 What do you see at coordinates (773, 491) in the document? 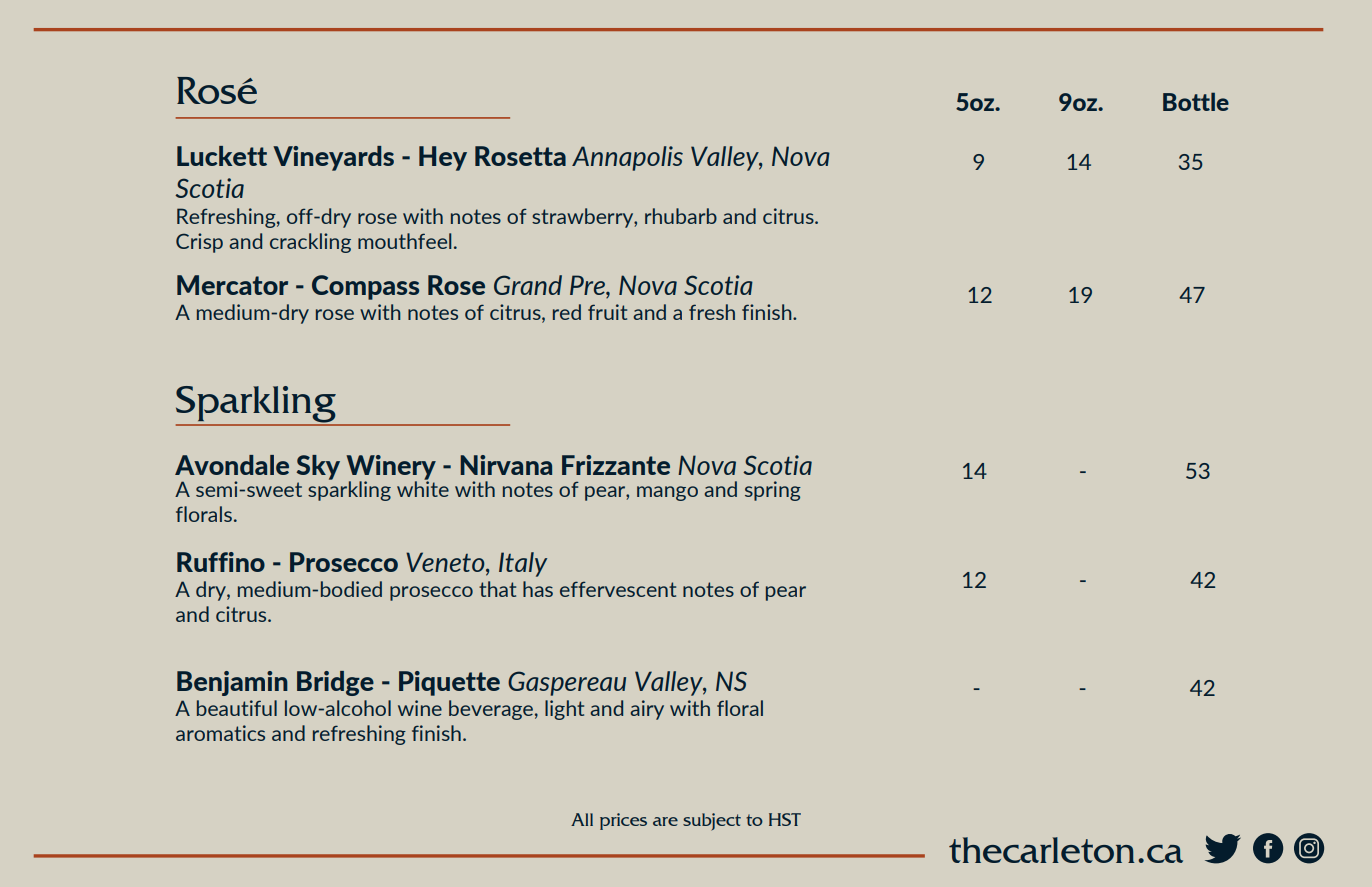
I see `spring` at bounding box center [773, 491].
